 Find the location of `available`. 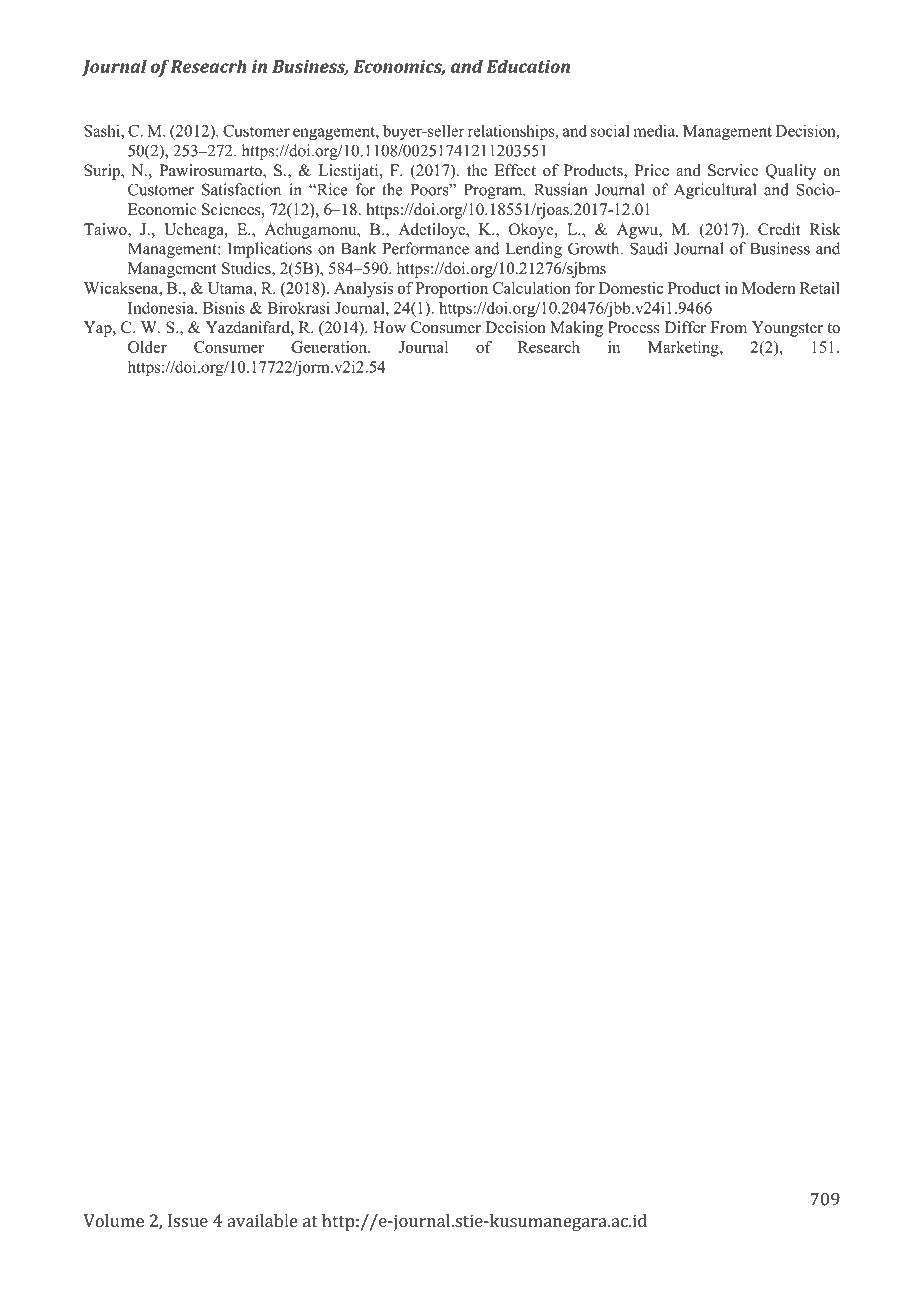

available is located at coordinates (263, 1220).
